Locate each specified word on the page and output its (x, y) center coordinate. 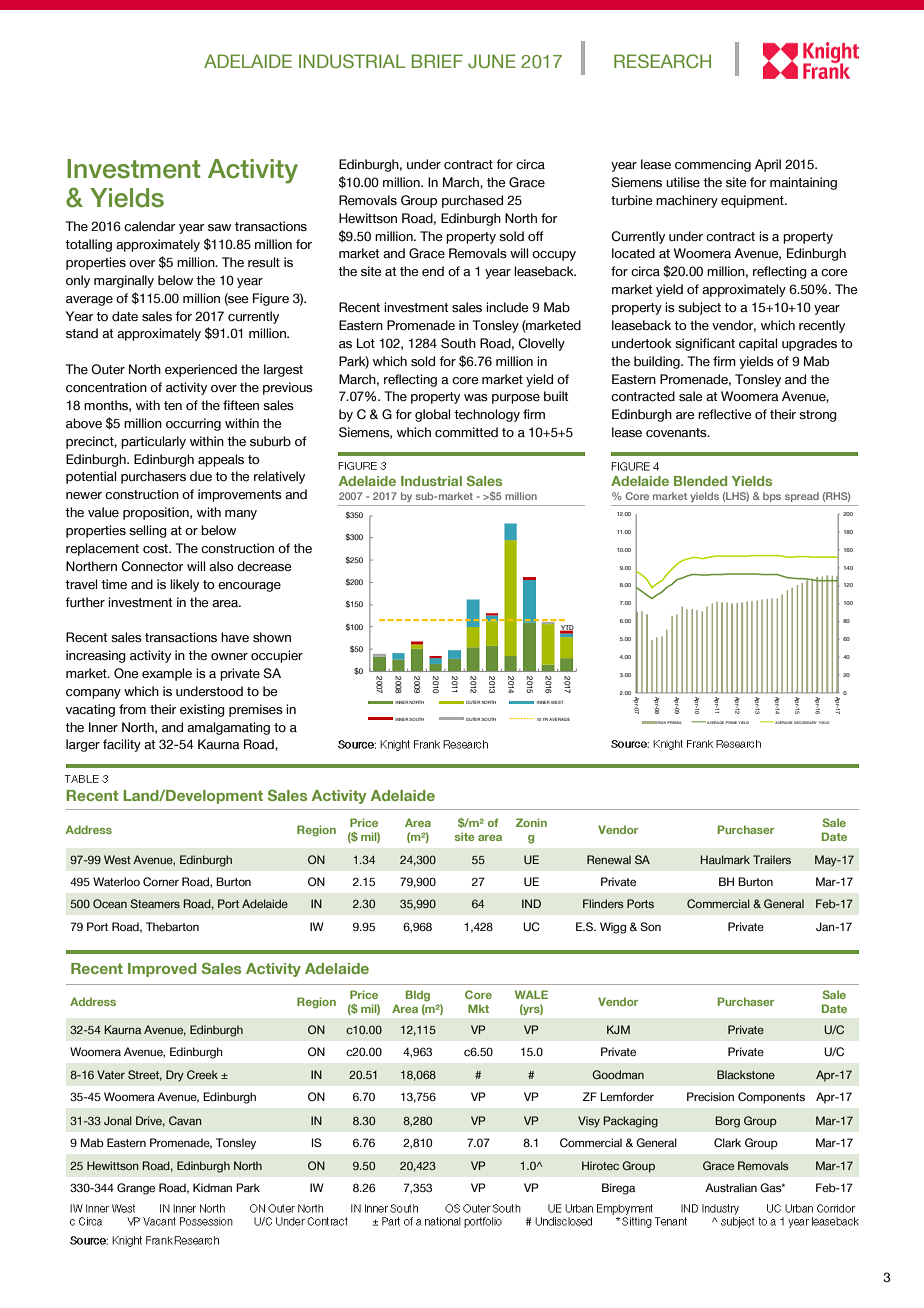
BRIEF (437, 61)
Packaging (631, 1122)
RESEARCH (662, 61)
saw (219, 227)
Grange (136, 1189)
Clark (727, 1142)
